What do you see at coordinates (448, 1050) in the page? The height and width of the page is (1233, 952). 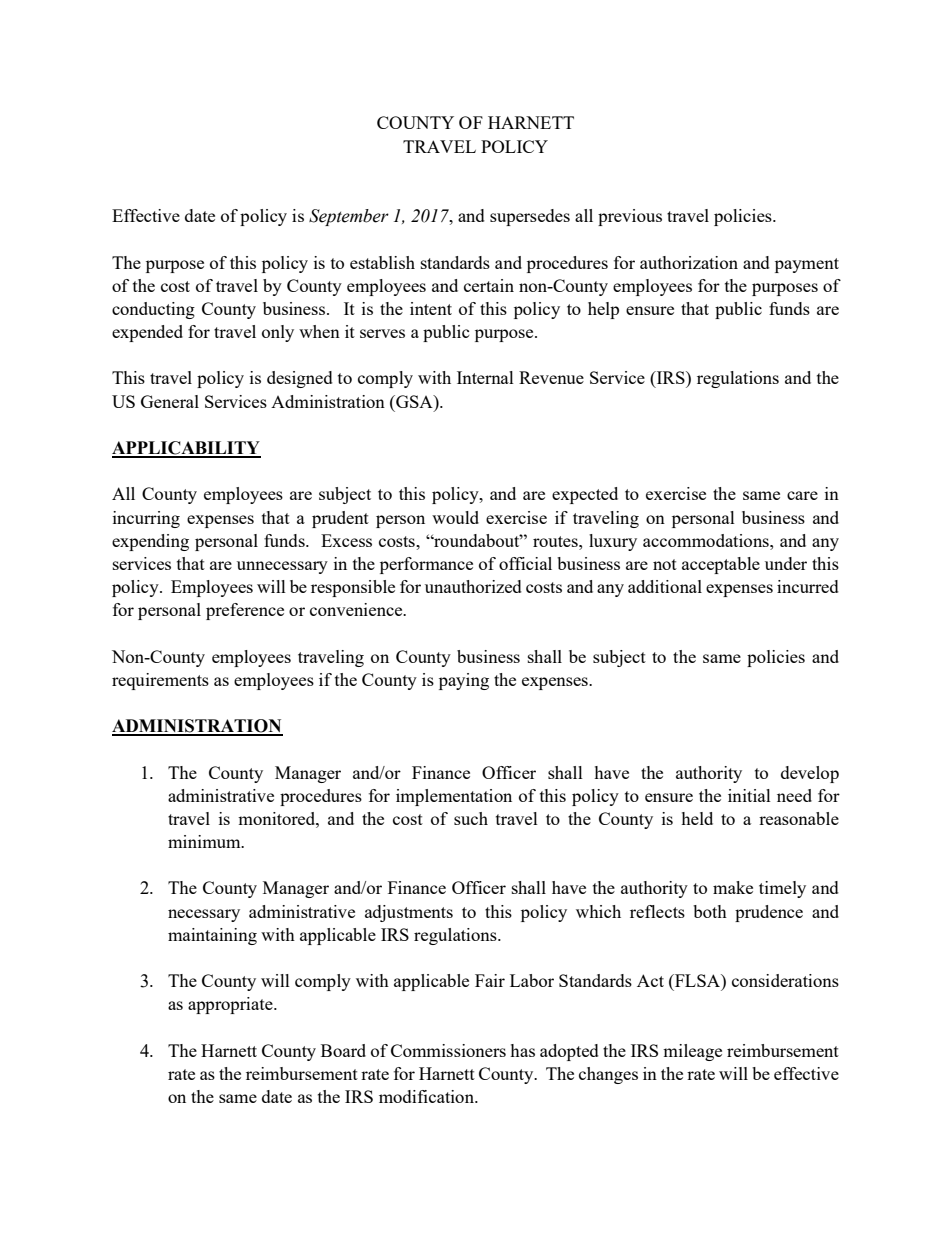 I see `Commissioners` at bounding box center [448, 1050].
